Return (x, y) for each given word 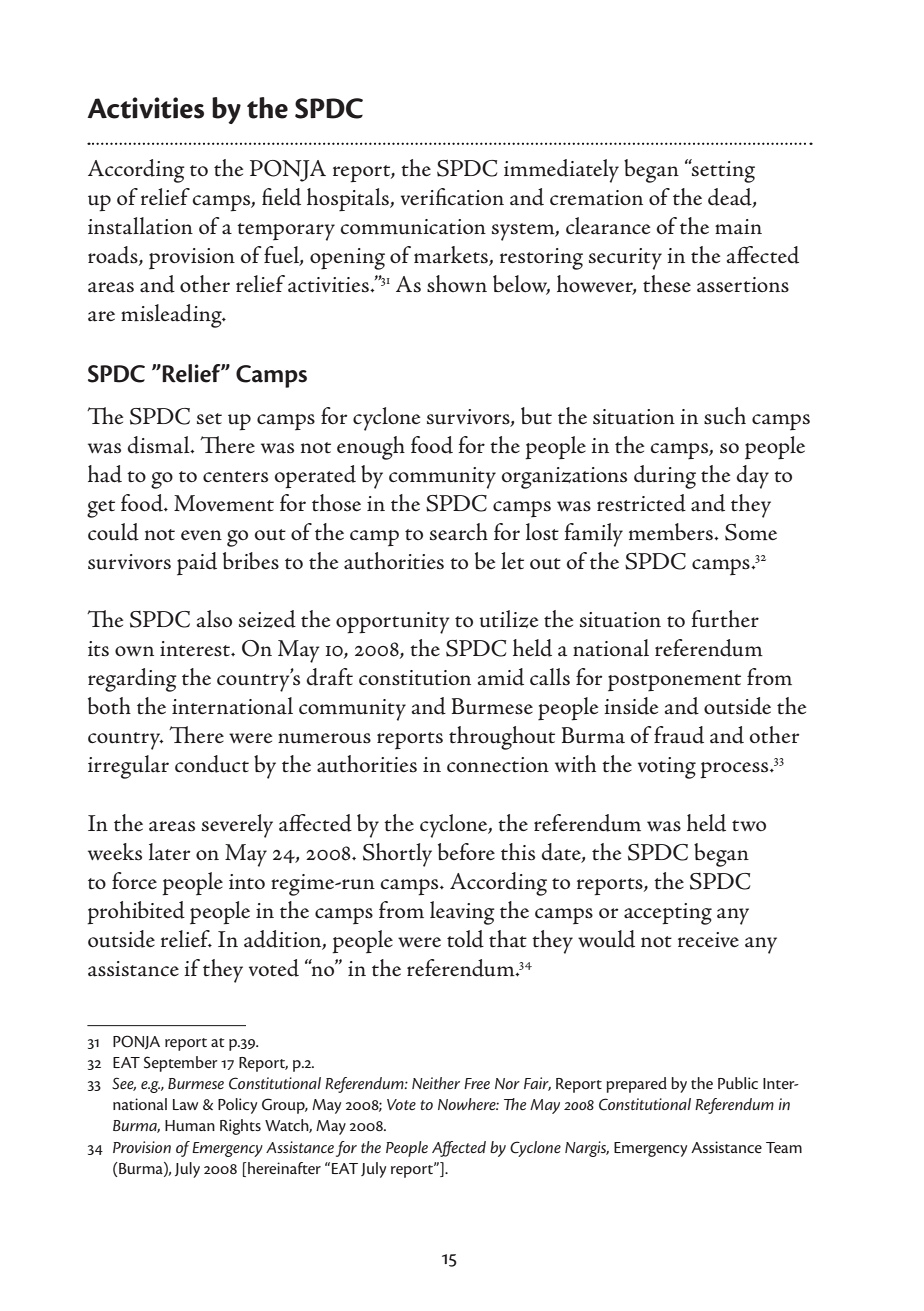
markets (452, 256)
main (738, 227)
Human (190, 1125)
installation (140, 226)
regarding (132, 680)
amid (501, 677)
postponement (674, 683)
